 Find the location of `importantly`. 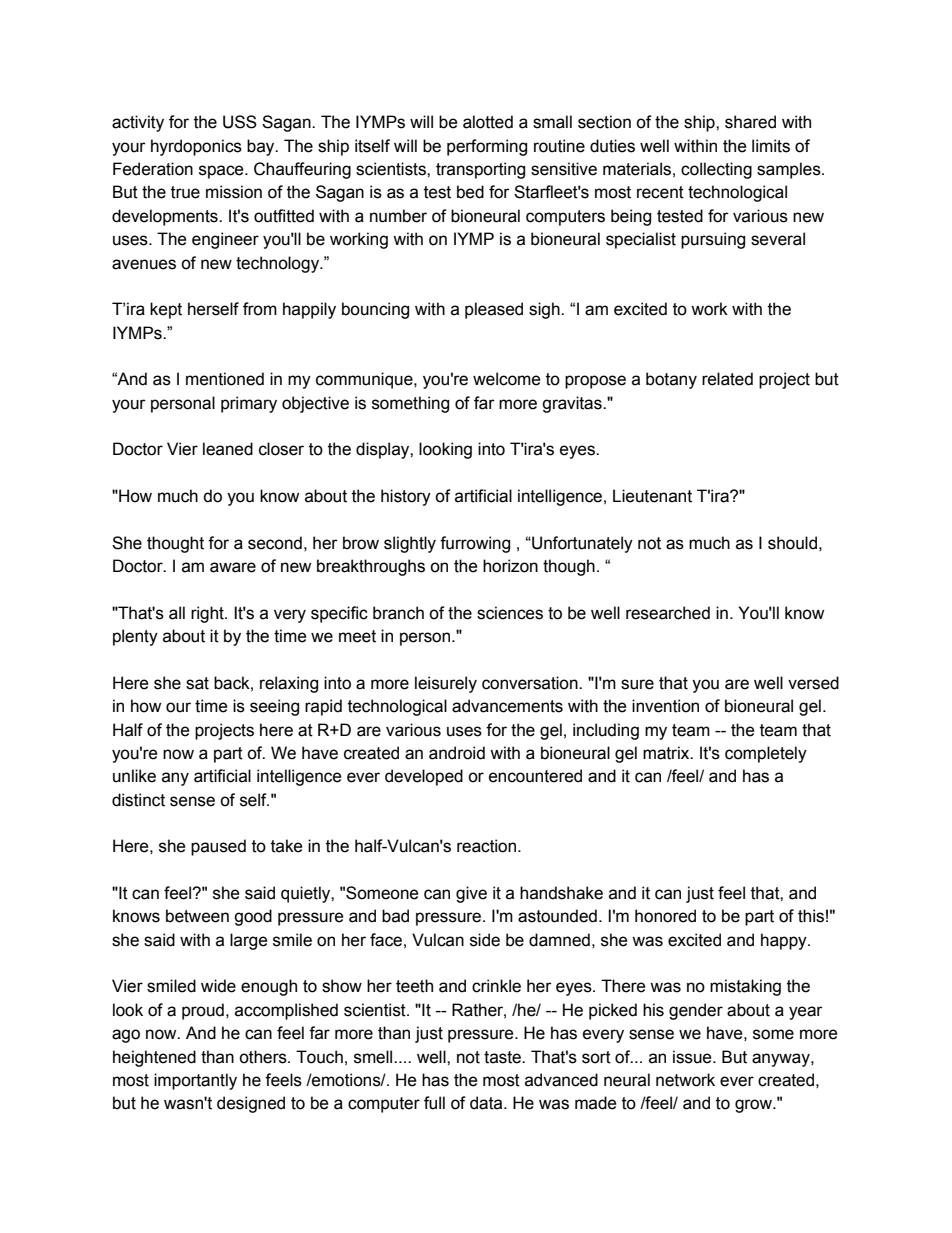

importantly is located at coordinates (195, 1081).
